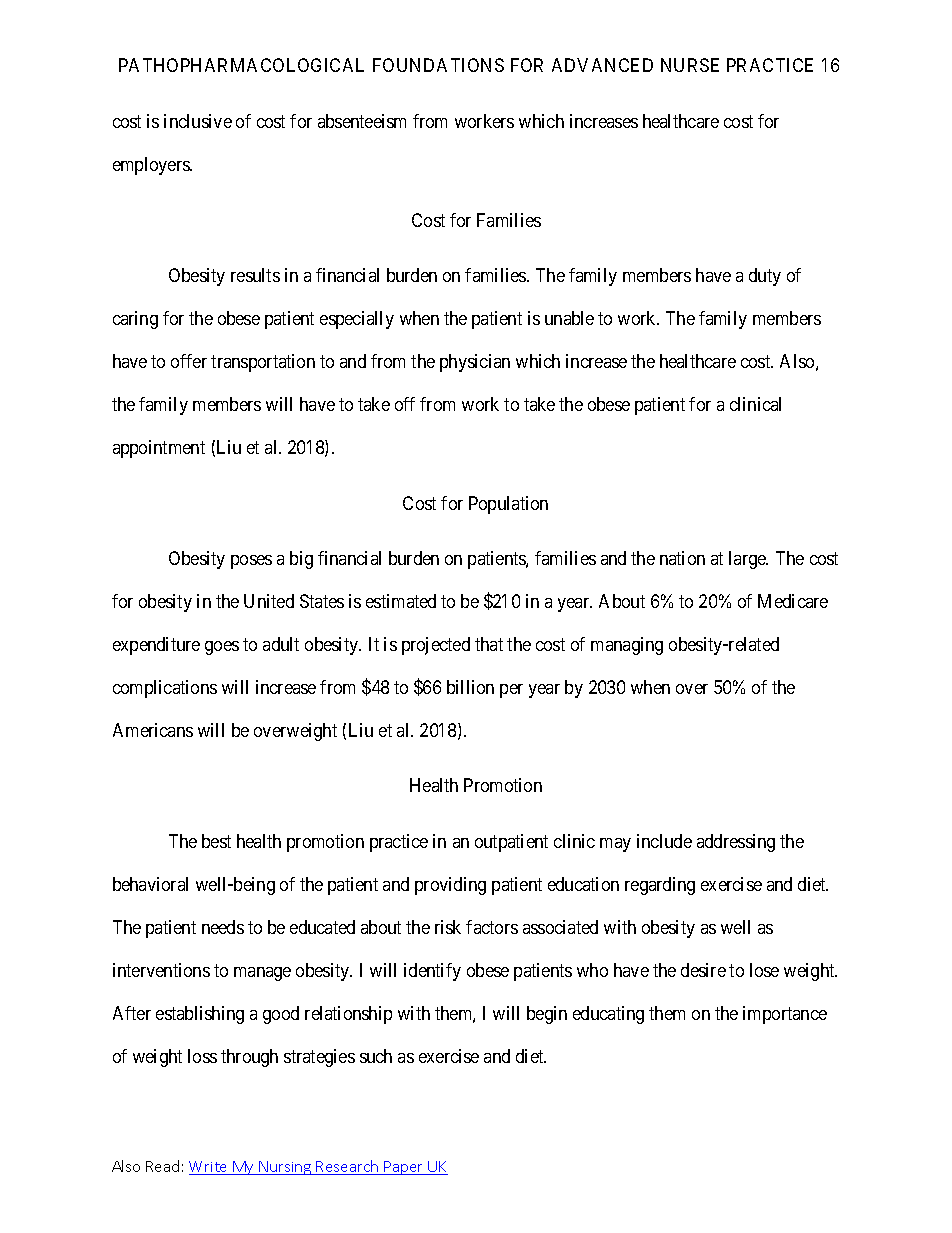  Describe the element at coordinates (508, 505) in the screenshot. I see `Population` at that location.
